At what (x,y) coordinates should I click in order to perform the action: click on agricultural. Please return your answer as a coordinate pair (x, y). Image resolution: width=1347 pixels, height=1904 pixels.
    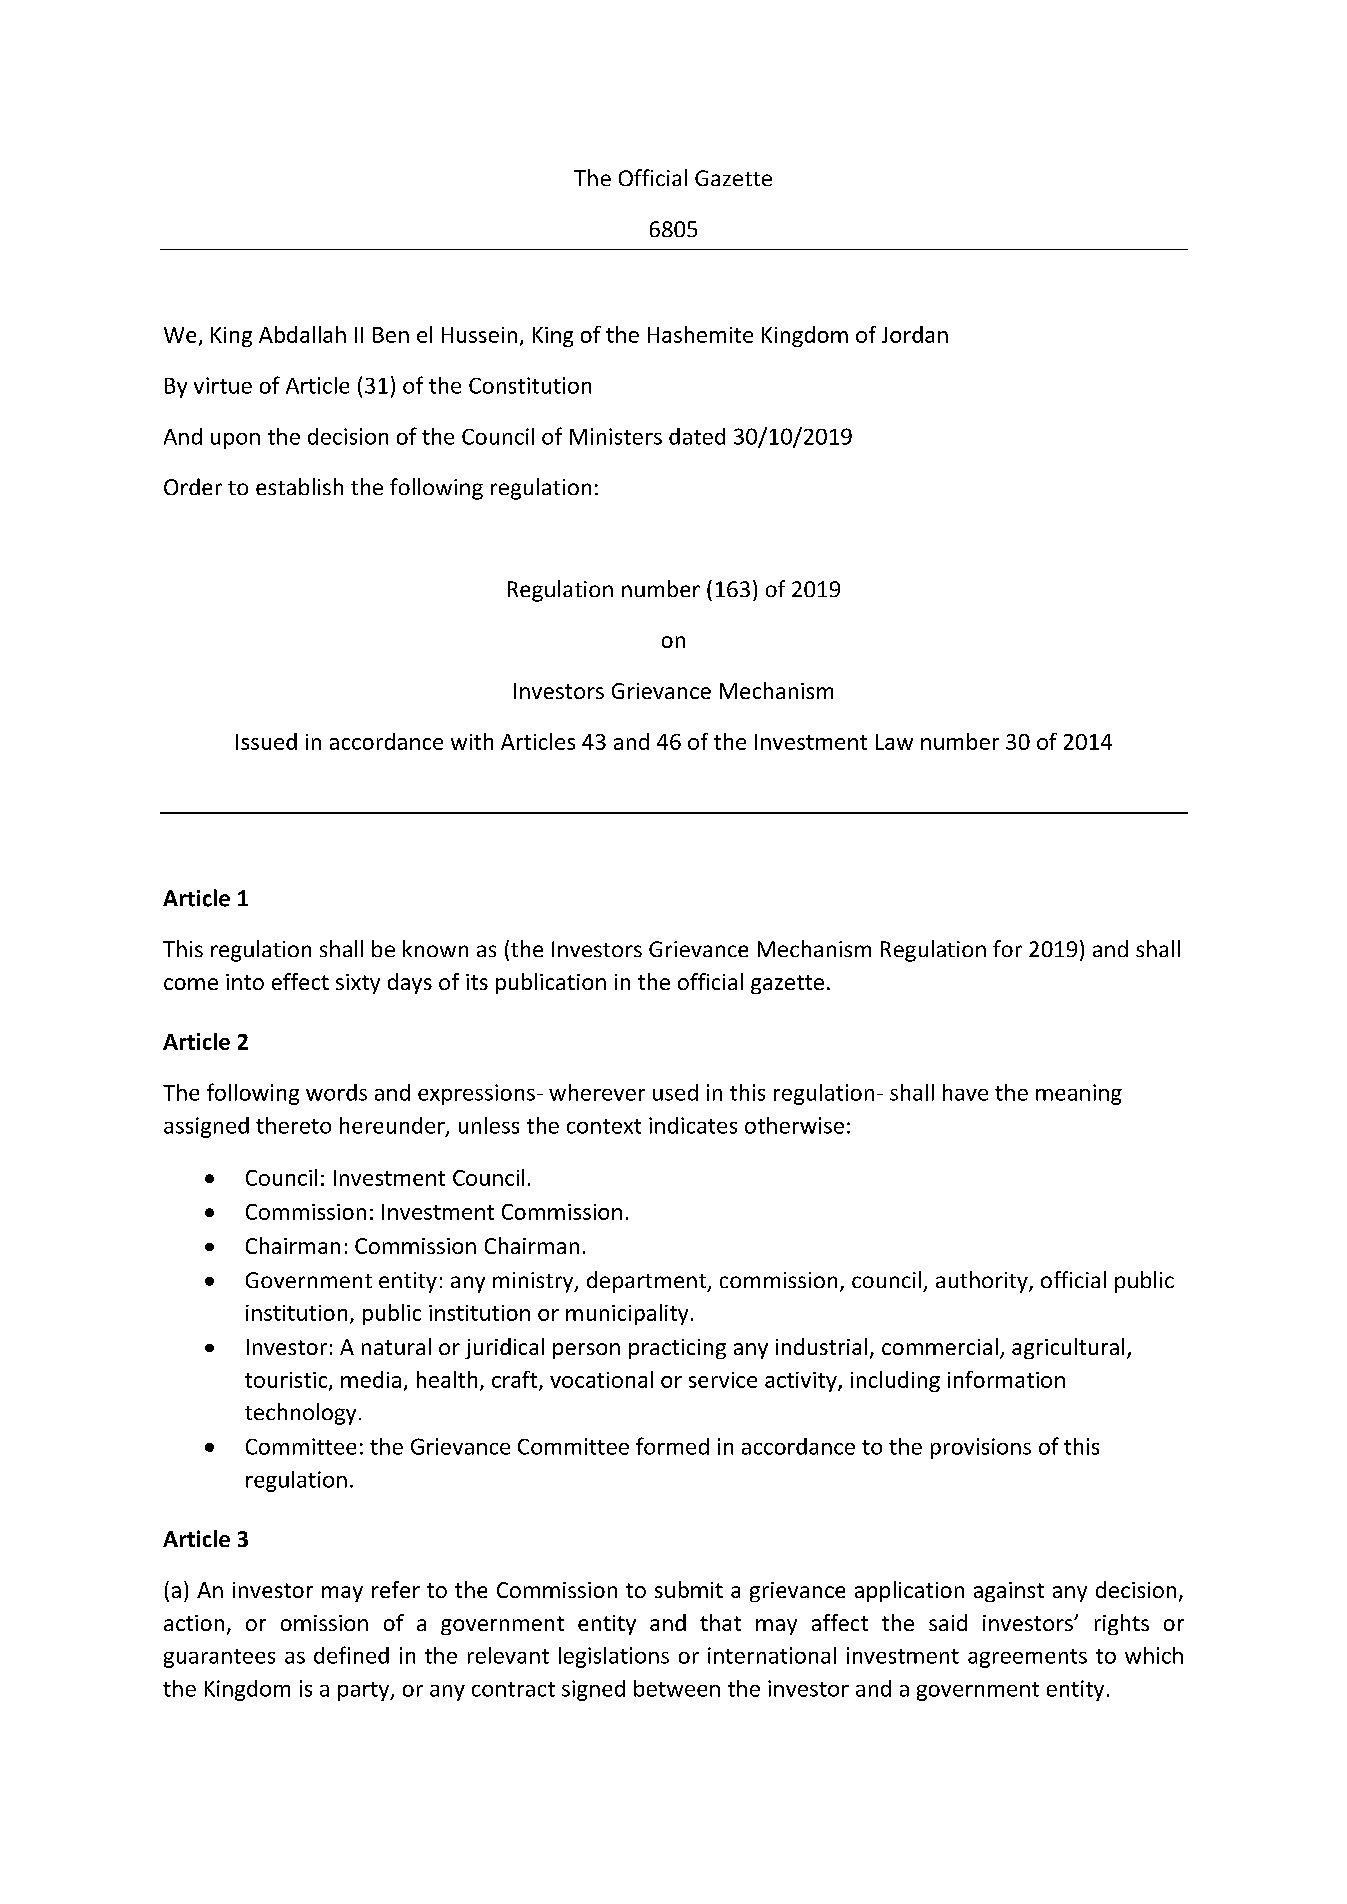
    Looking at the image, I should click on (1068, 1348).
